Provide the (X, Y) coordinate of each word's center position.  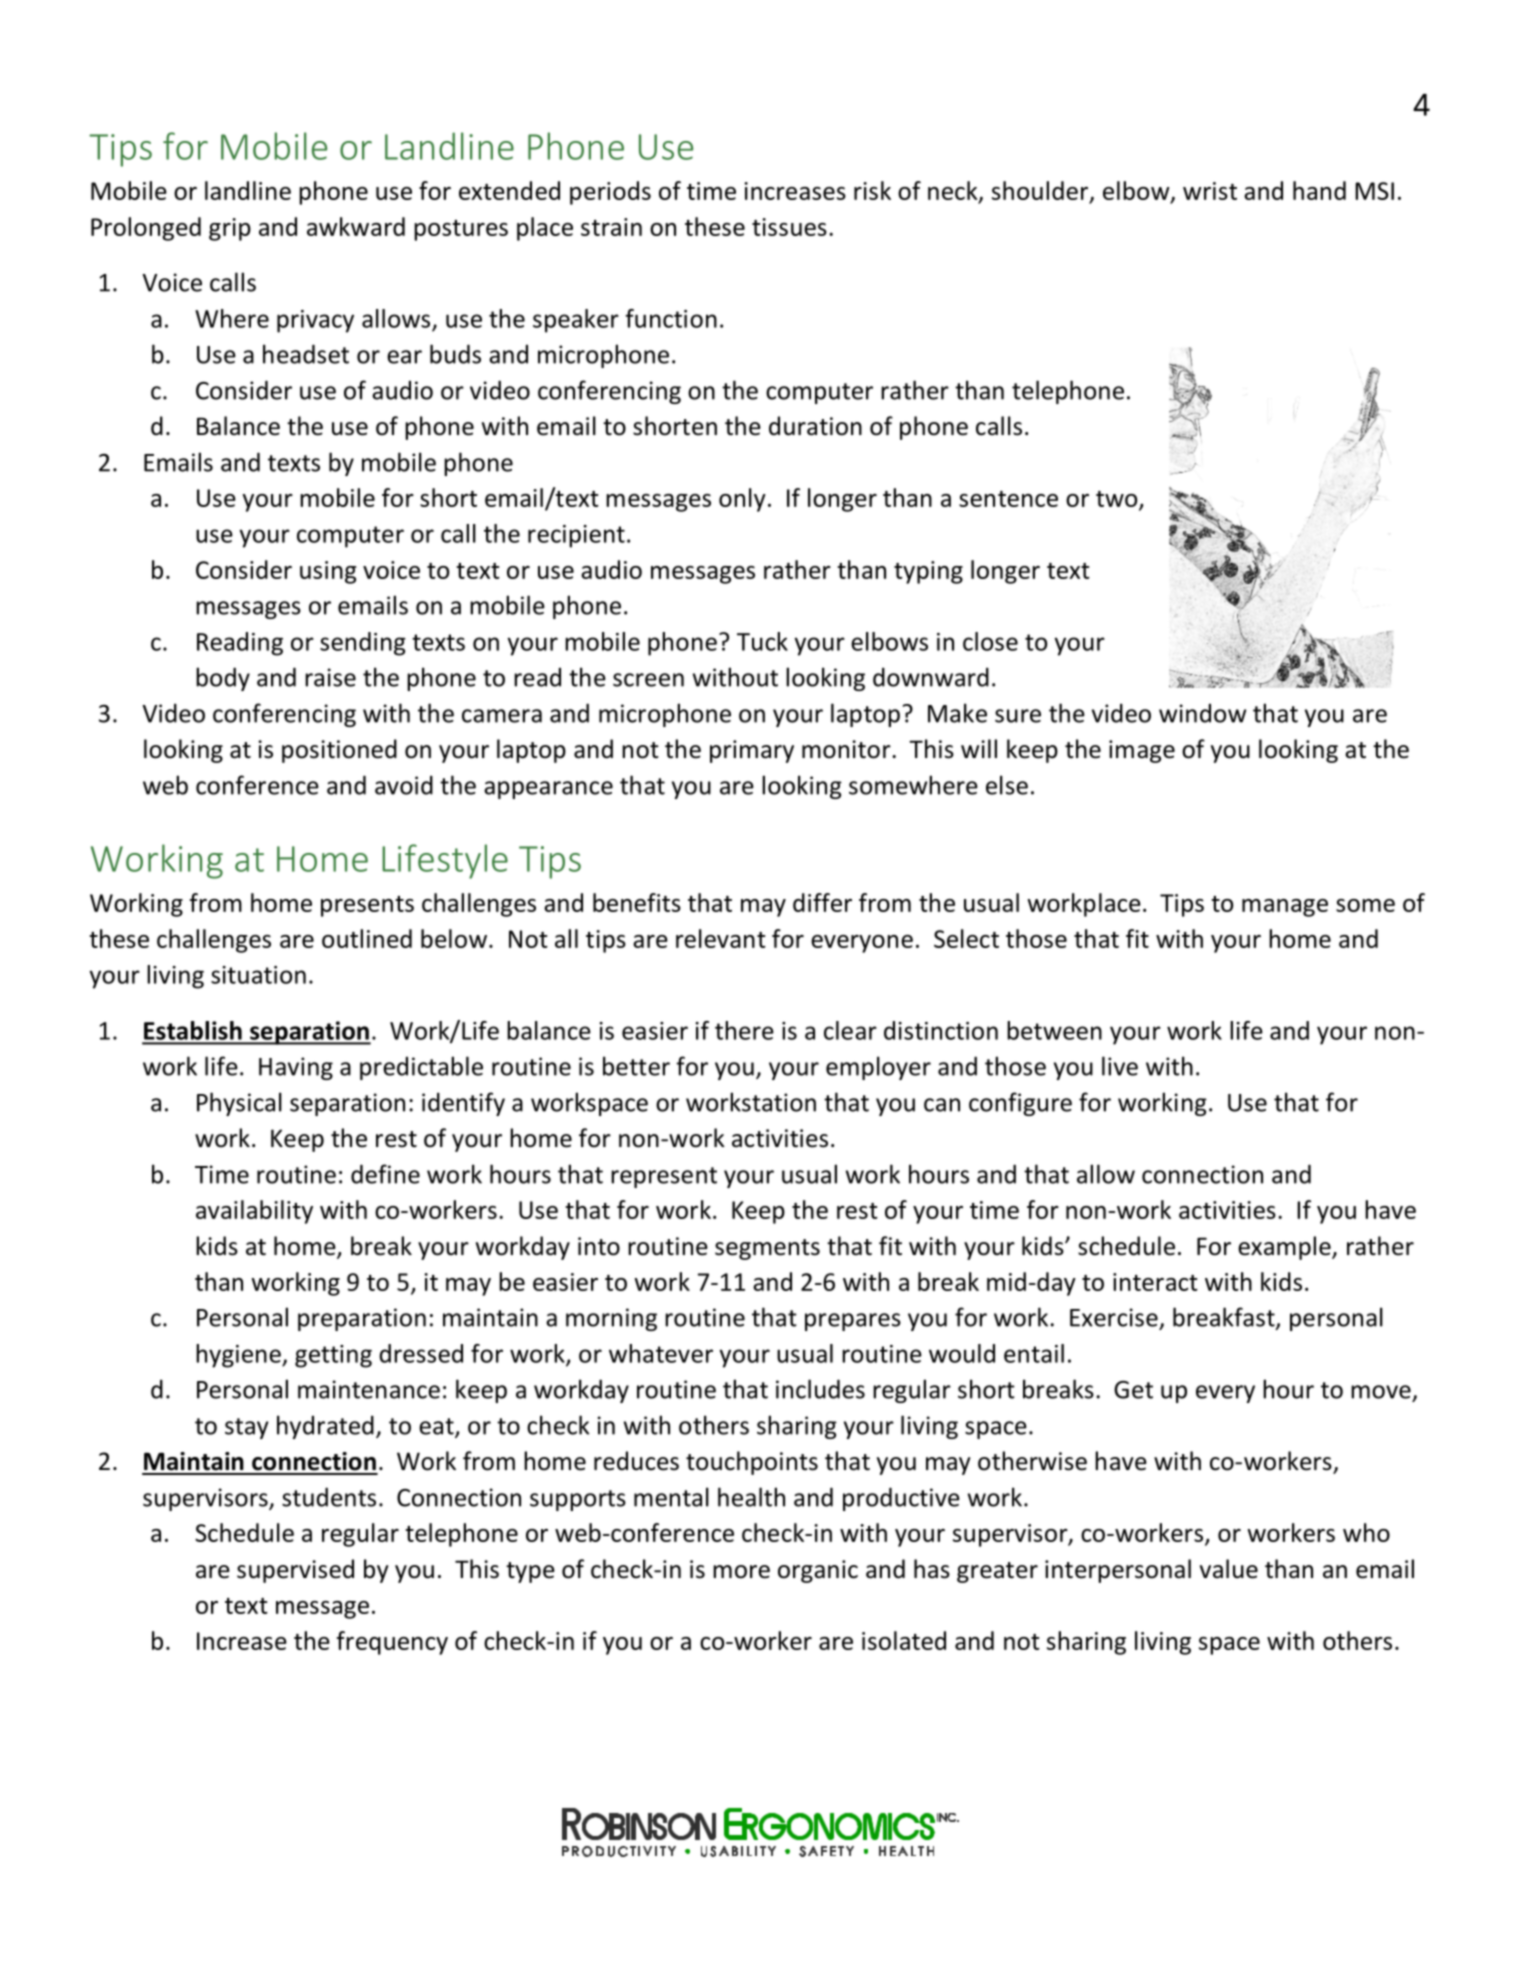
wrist (1210, 191)
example (1285, 1248)
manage (1285, 908)
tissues (789, 227)
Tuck (762, 641)
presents (367, 906)
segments (767, 1249)
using (328, 572)
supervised (295, 1571)
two (1118, 500)
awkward (356, 226)
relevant (721, 938)
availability (254, 1212)
